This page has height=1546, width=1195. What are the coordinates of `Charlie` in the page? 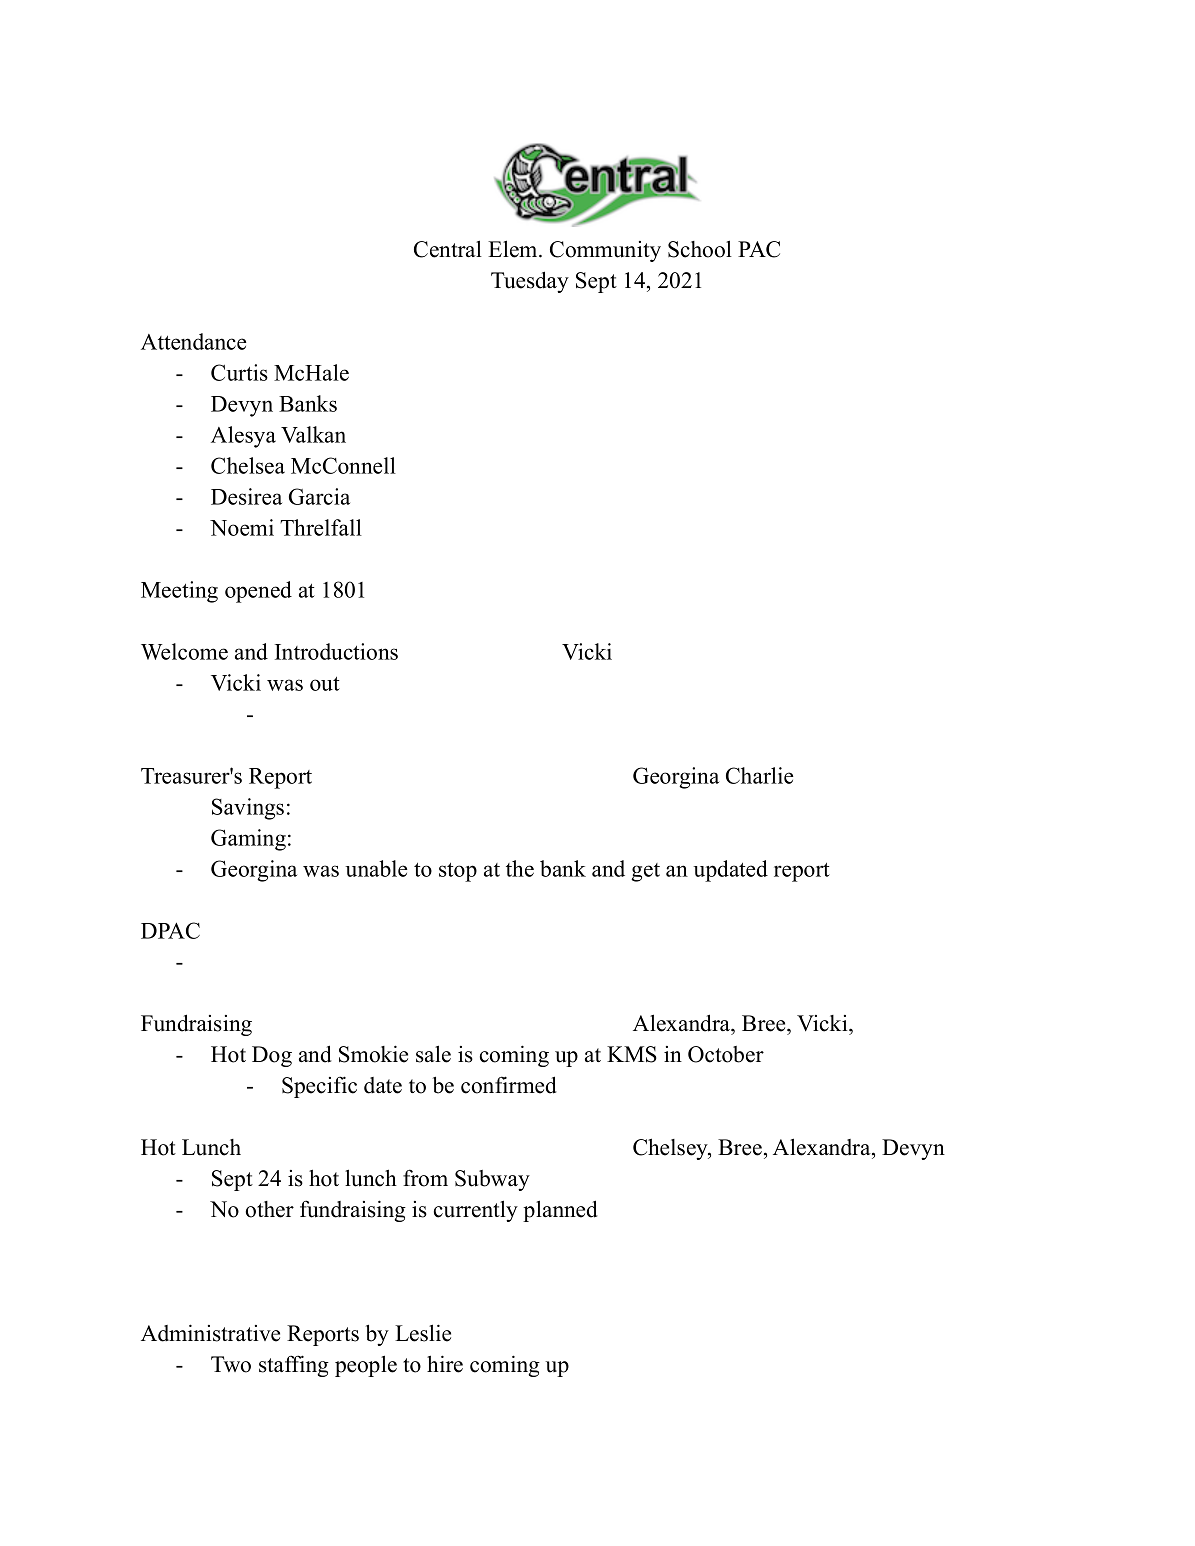 It's located at (759, 775).
